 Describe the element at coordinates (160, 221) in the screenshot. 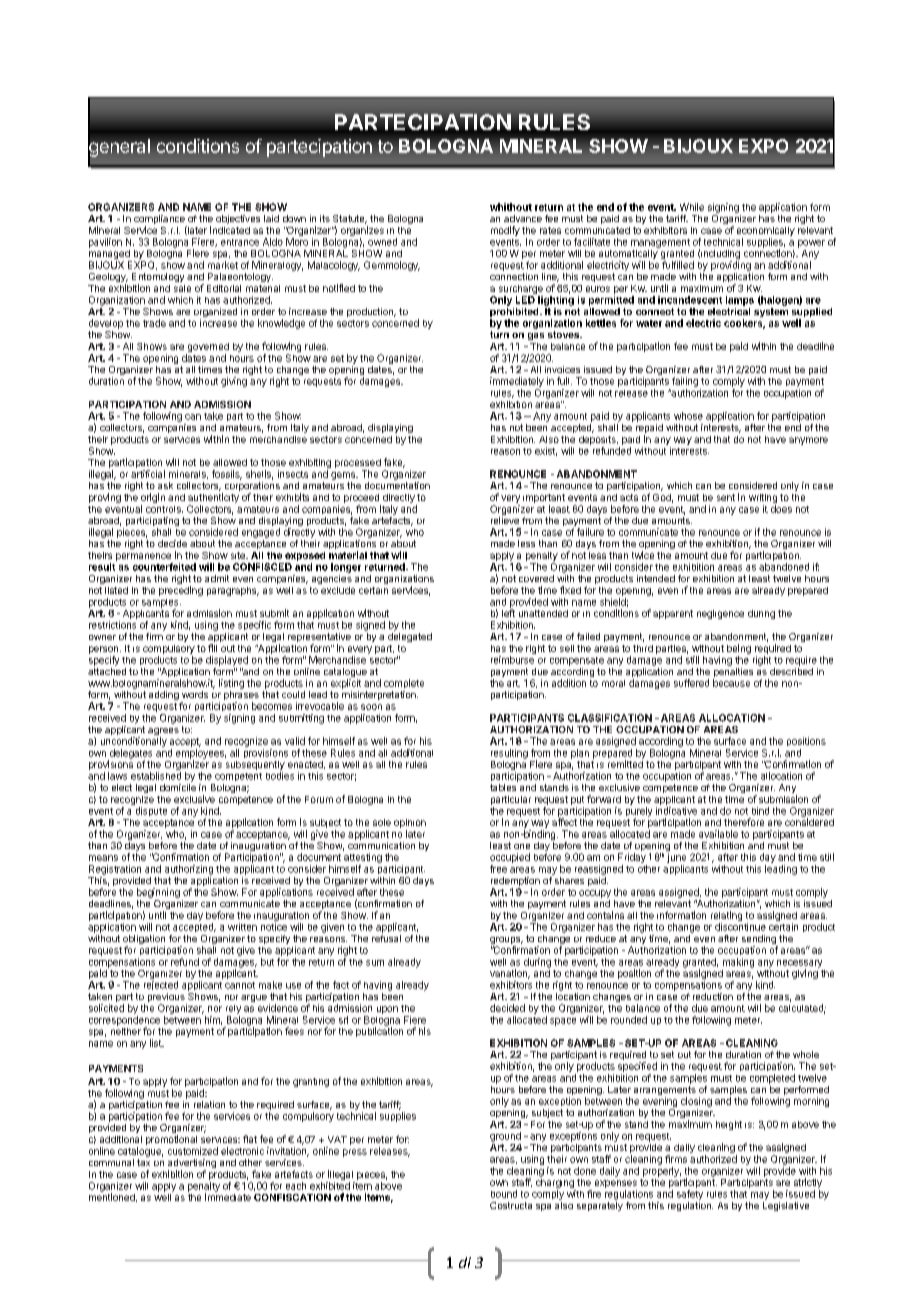

I see `compliance` at that location.
